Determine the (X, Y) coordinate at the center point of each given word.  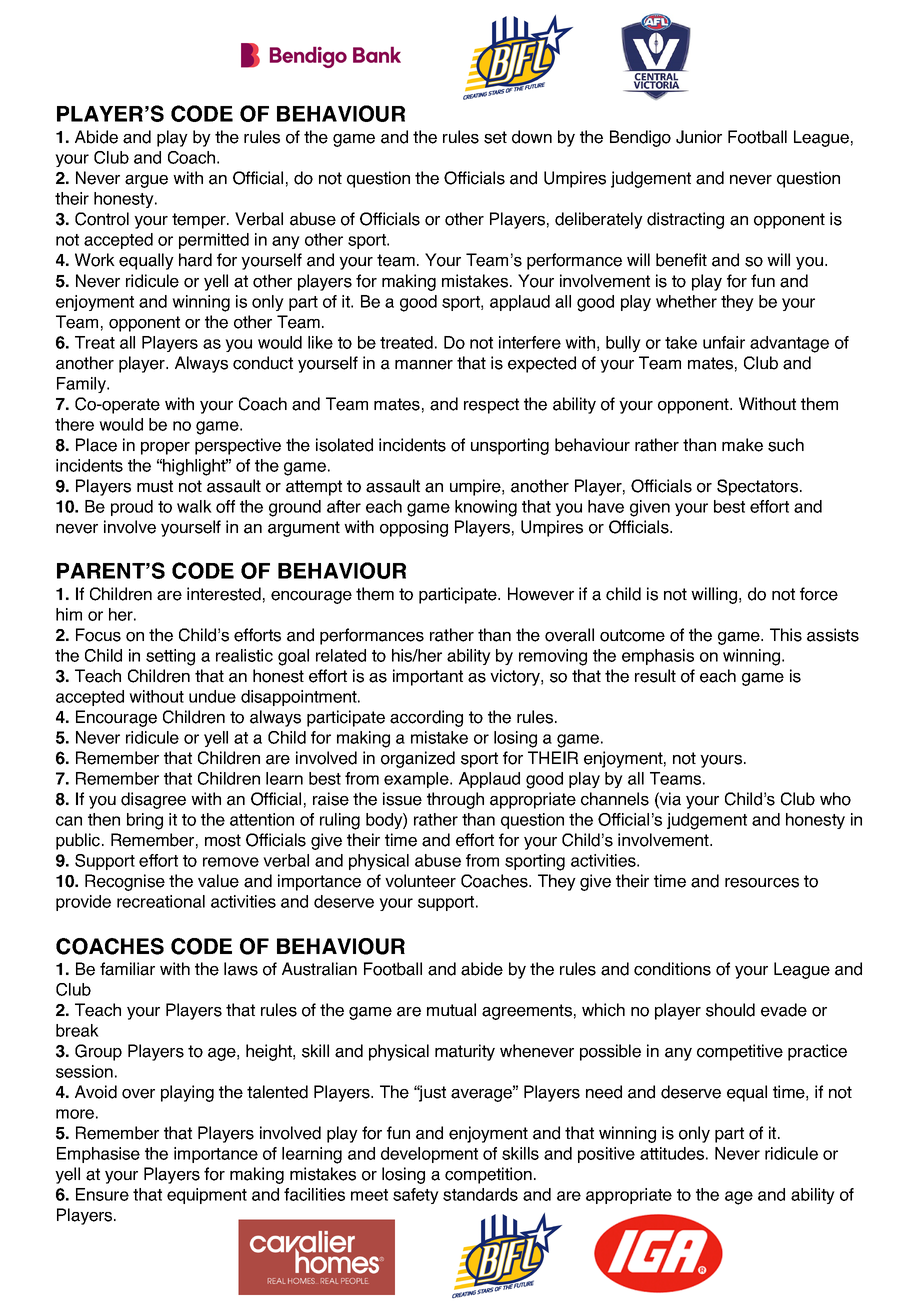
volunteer (420, 881)
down (532, 137)
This (786, 635)
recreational (161, 901)
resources (762, 883)
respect (491, 406)
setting (170, 657)
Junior (699, 137)
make (742, 445)
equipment (207, 1196)
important (428, 677)
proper (165, 448)
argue (146, 181)
